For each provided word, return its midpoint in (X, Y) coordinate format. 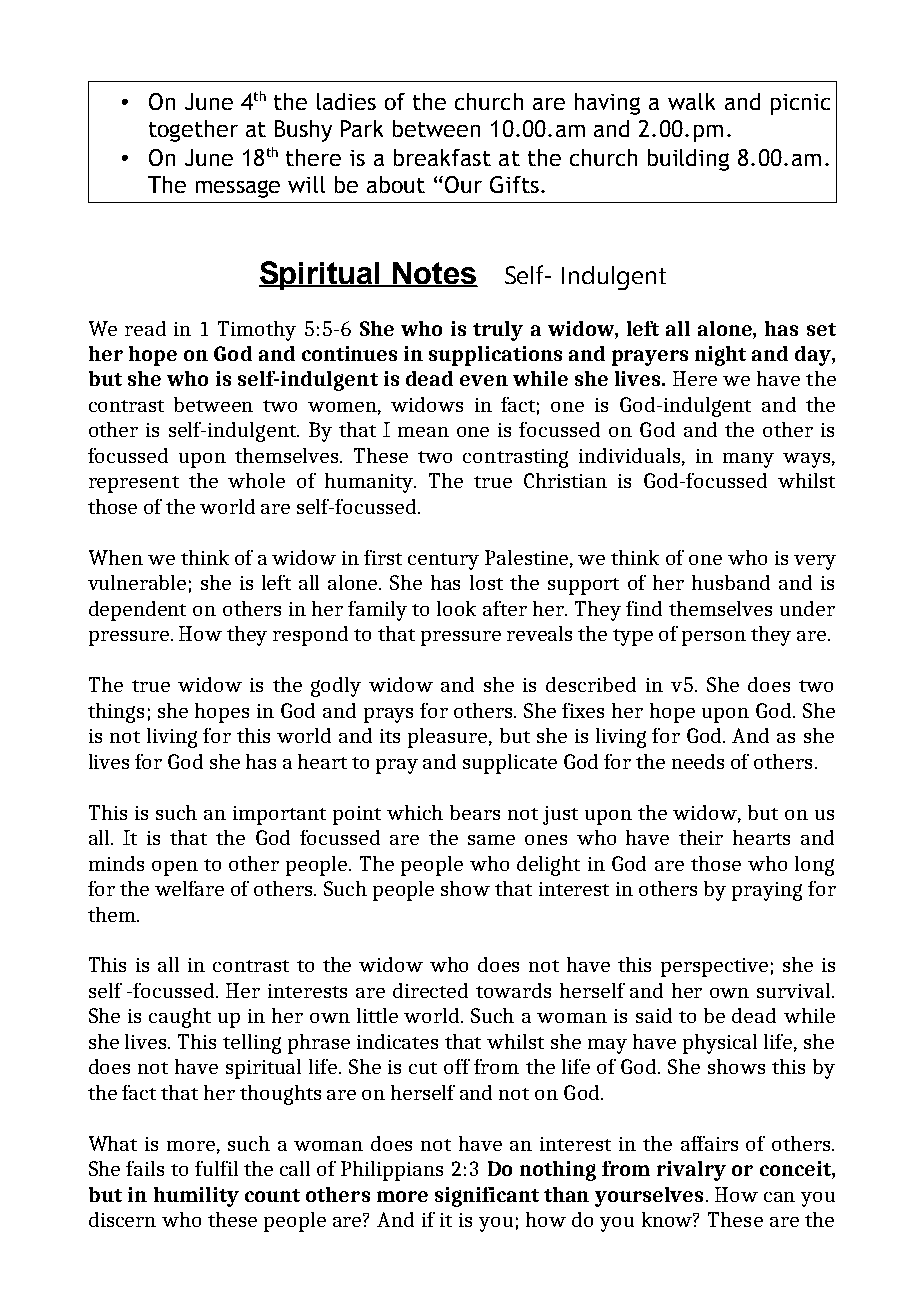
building (688, 160)
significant (487, 1197)
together (193, 131)
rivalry (691, 1171)
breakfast (442, 157)
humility (196, 1197)
